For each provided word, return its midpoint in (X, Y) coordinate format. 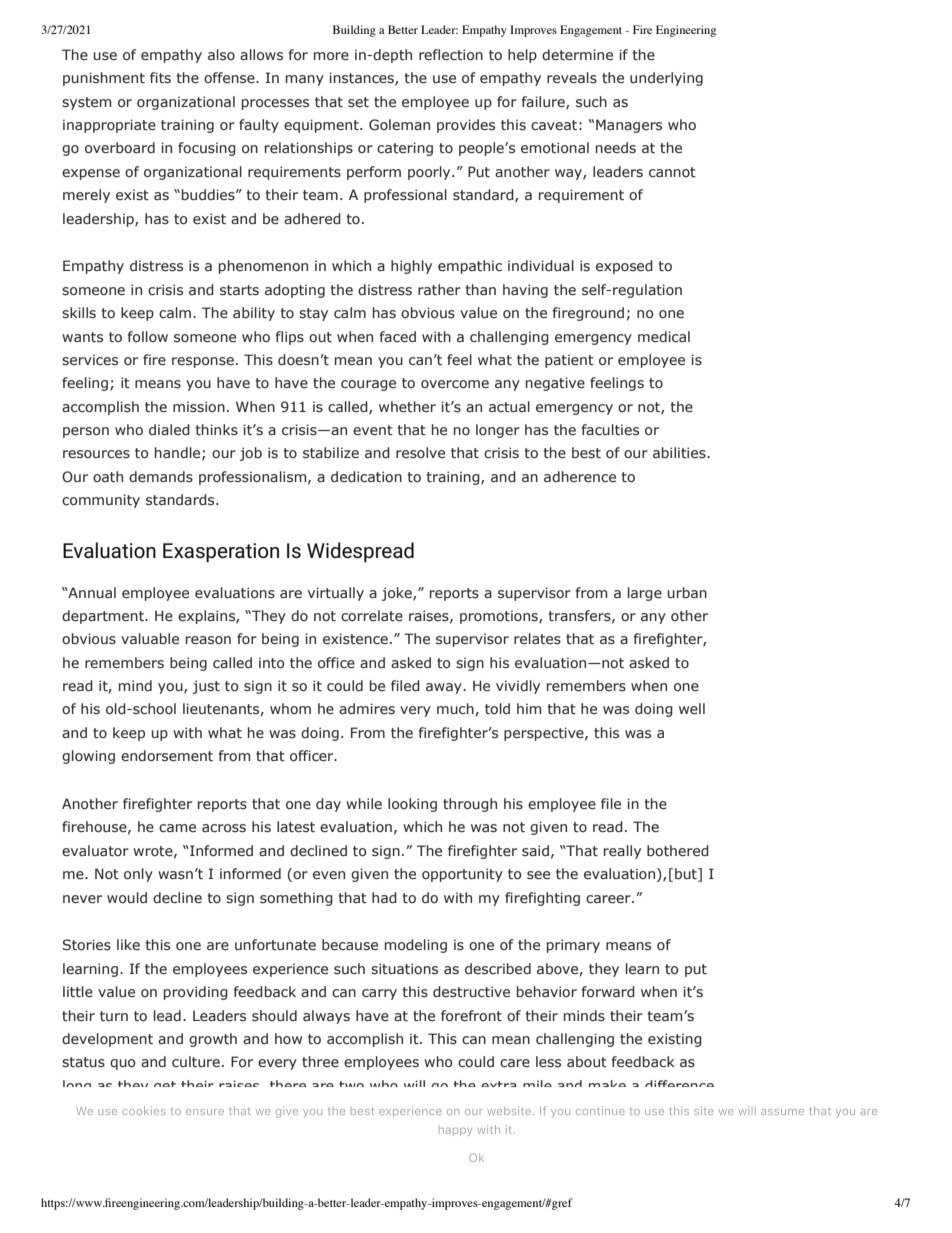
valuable (150, 638)
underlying (666, 79)
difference (679, 1083)
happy (455, 1130)
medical (664, 336)
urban (687, 592)
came (177, 828)
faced (398, 336)
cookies (144, 1110)
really (622, 852)
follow (148, 336)
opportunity (462, 875)
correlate (372, 615)
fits (160, 78)
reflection (451, 54)
